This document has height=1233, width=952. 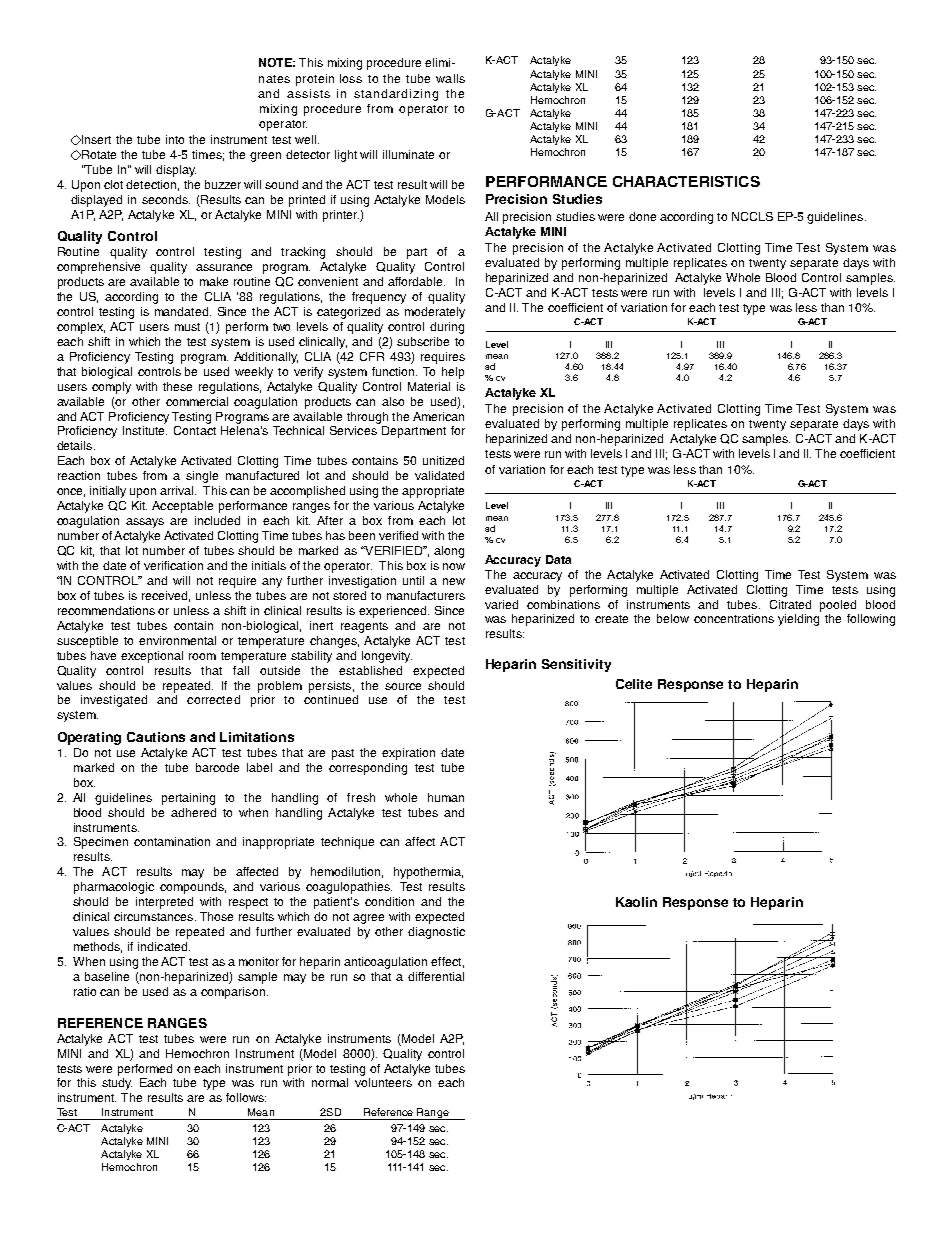 What do you see at coordinates (172, 841) in the document?
I see `contamination` at bounding box center [172, 841].
